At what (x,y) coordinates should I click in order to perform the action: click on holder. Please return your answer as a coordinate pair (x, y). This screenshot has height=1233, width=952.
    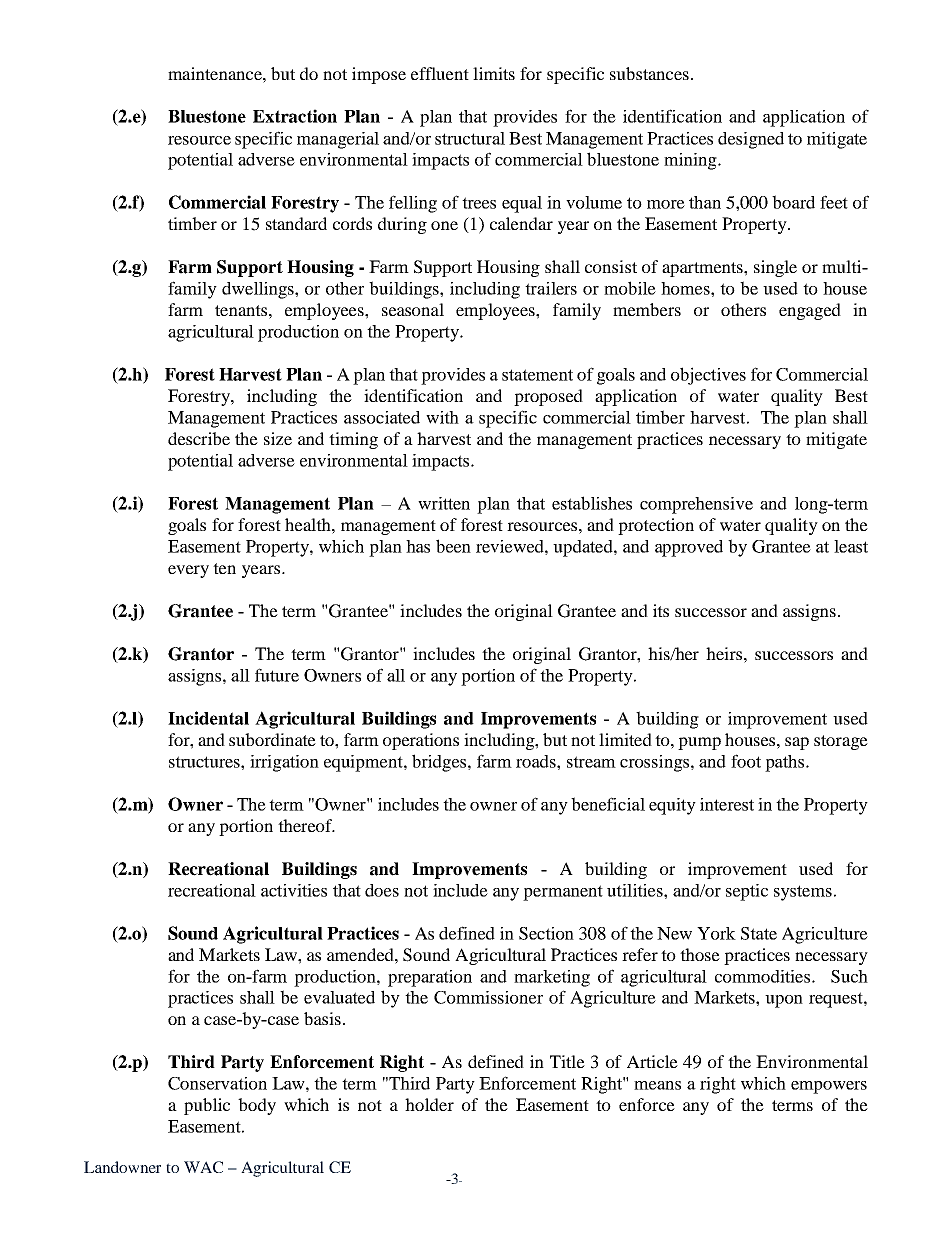
    Looking at the image, I should click on (429, 1104).
